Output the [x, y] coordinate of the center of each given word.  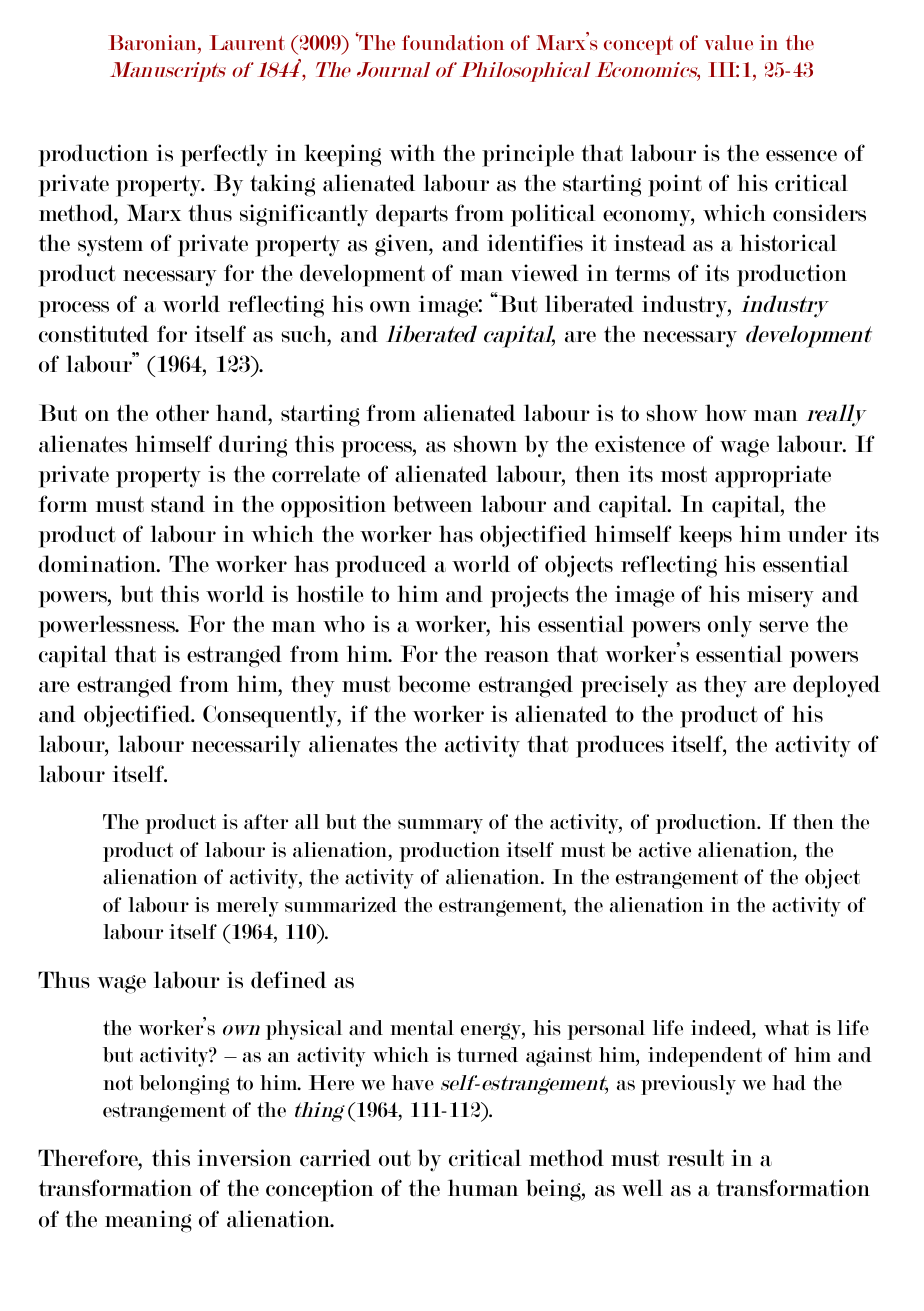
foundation [453, 42]
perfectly [224, 155]
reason [516, 657]
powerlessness [107, 626]
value [729, 42]
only [730, 626]
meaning [148, 1221]
